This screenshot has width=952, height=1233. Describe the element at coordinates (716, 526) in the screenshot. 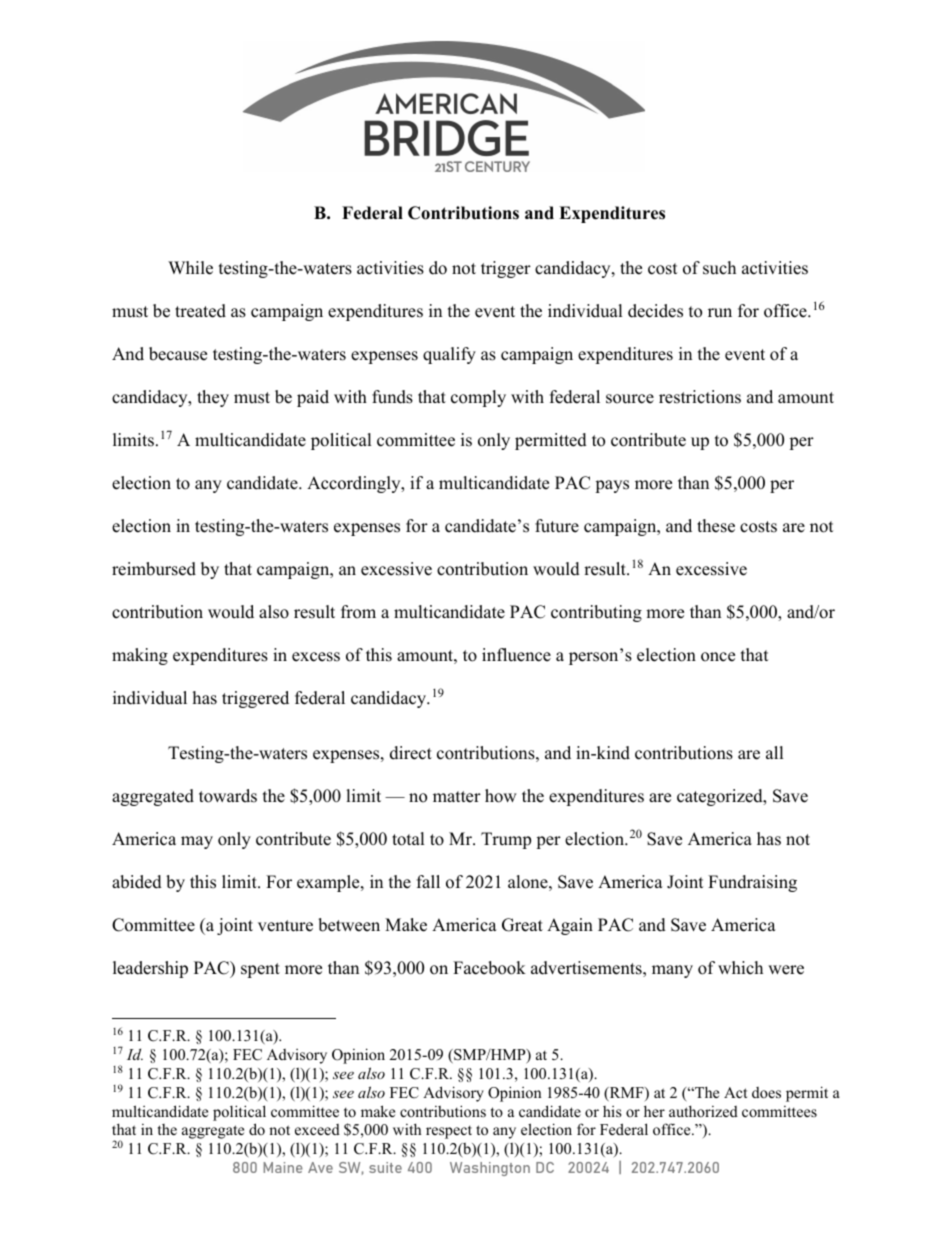

I see `these` at that location.
